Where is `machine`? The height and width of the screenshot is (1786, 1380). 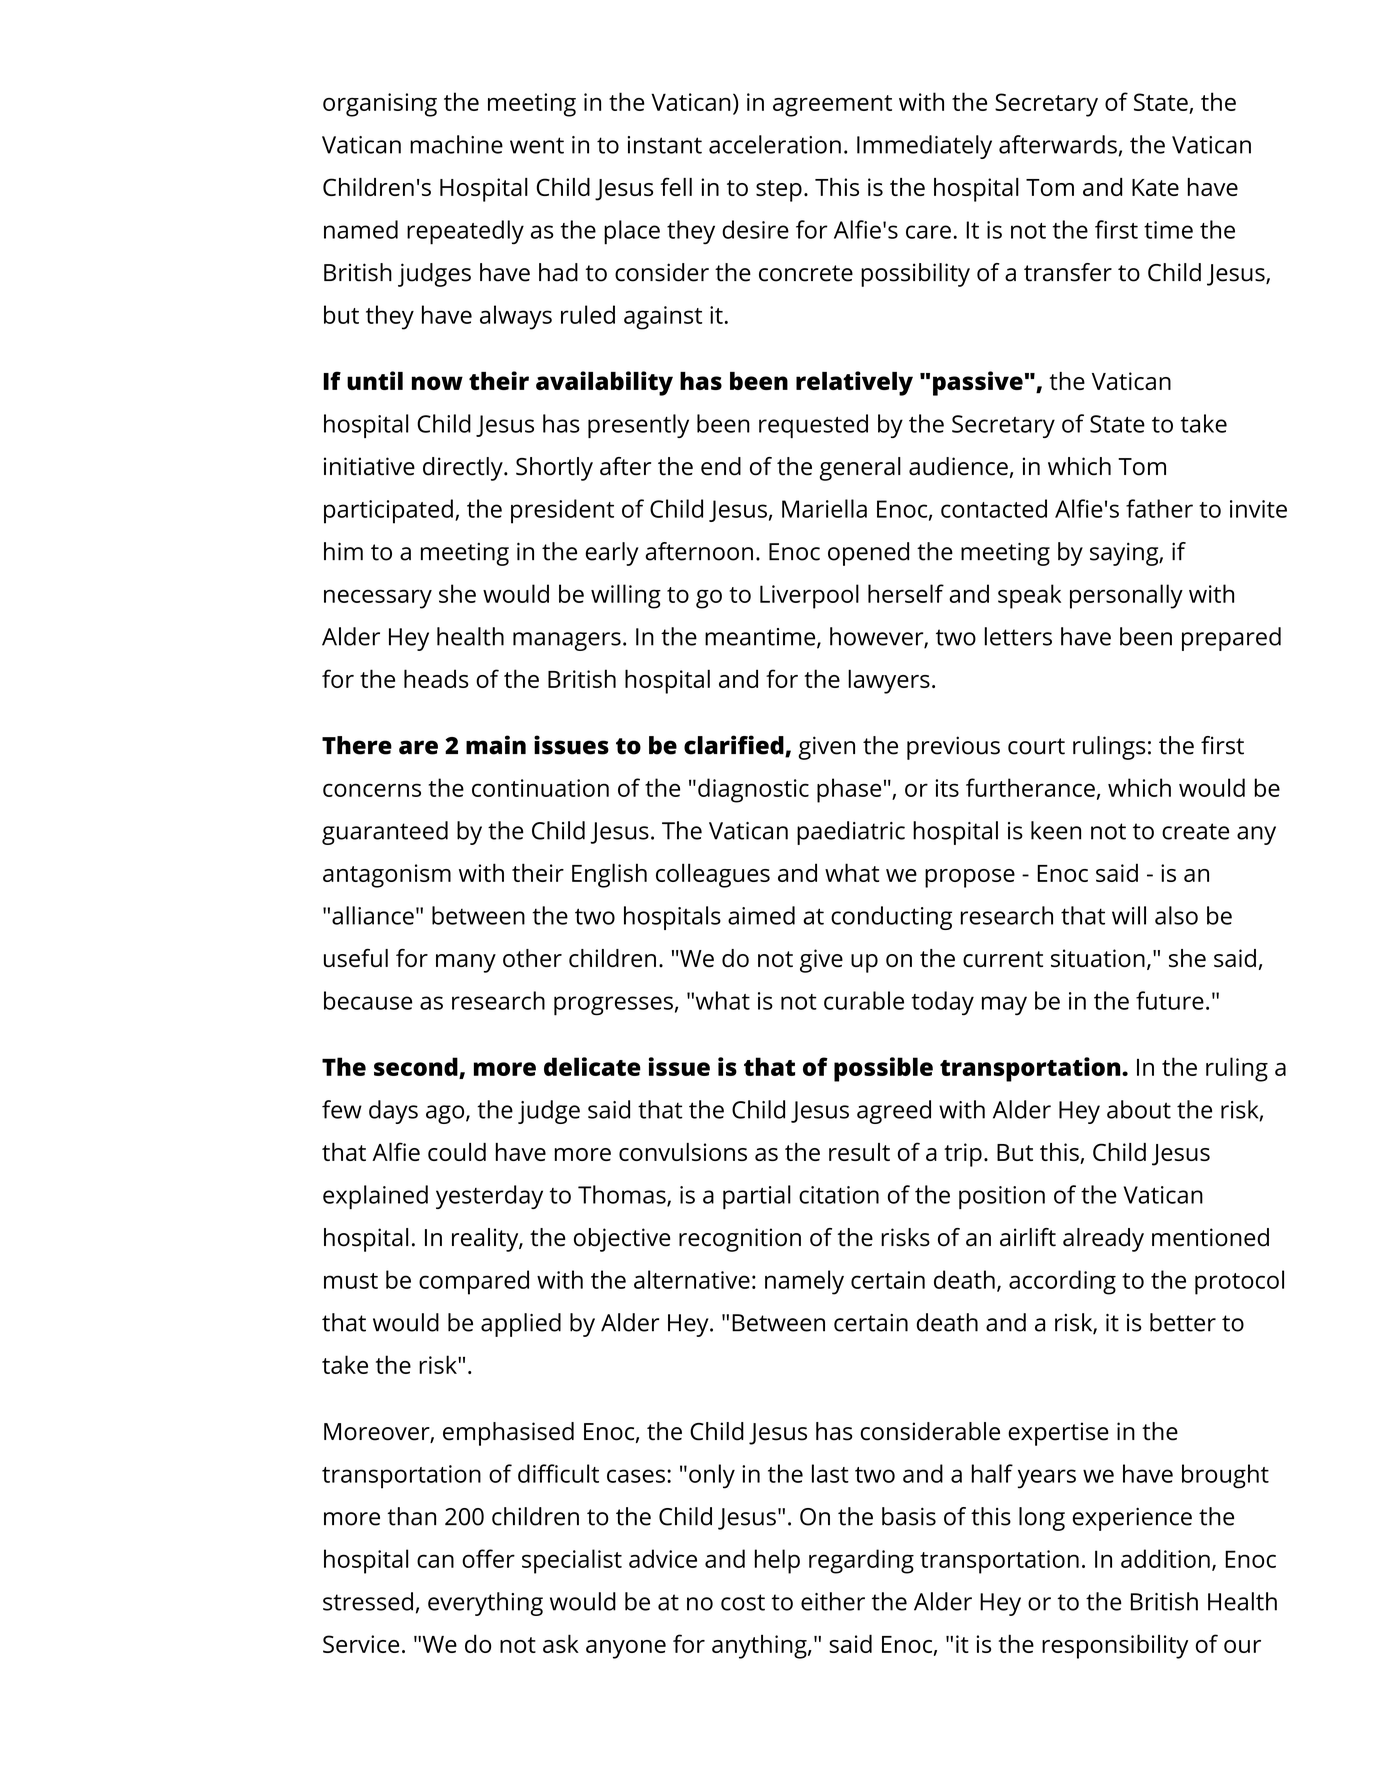 machine is located at coordinates (456, 144).
